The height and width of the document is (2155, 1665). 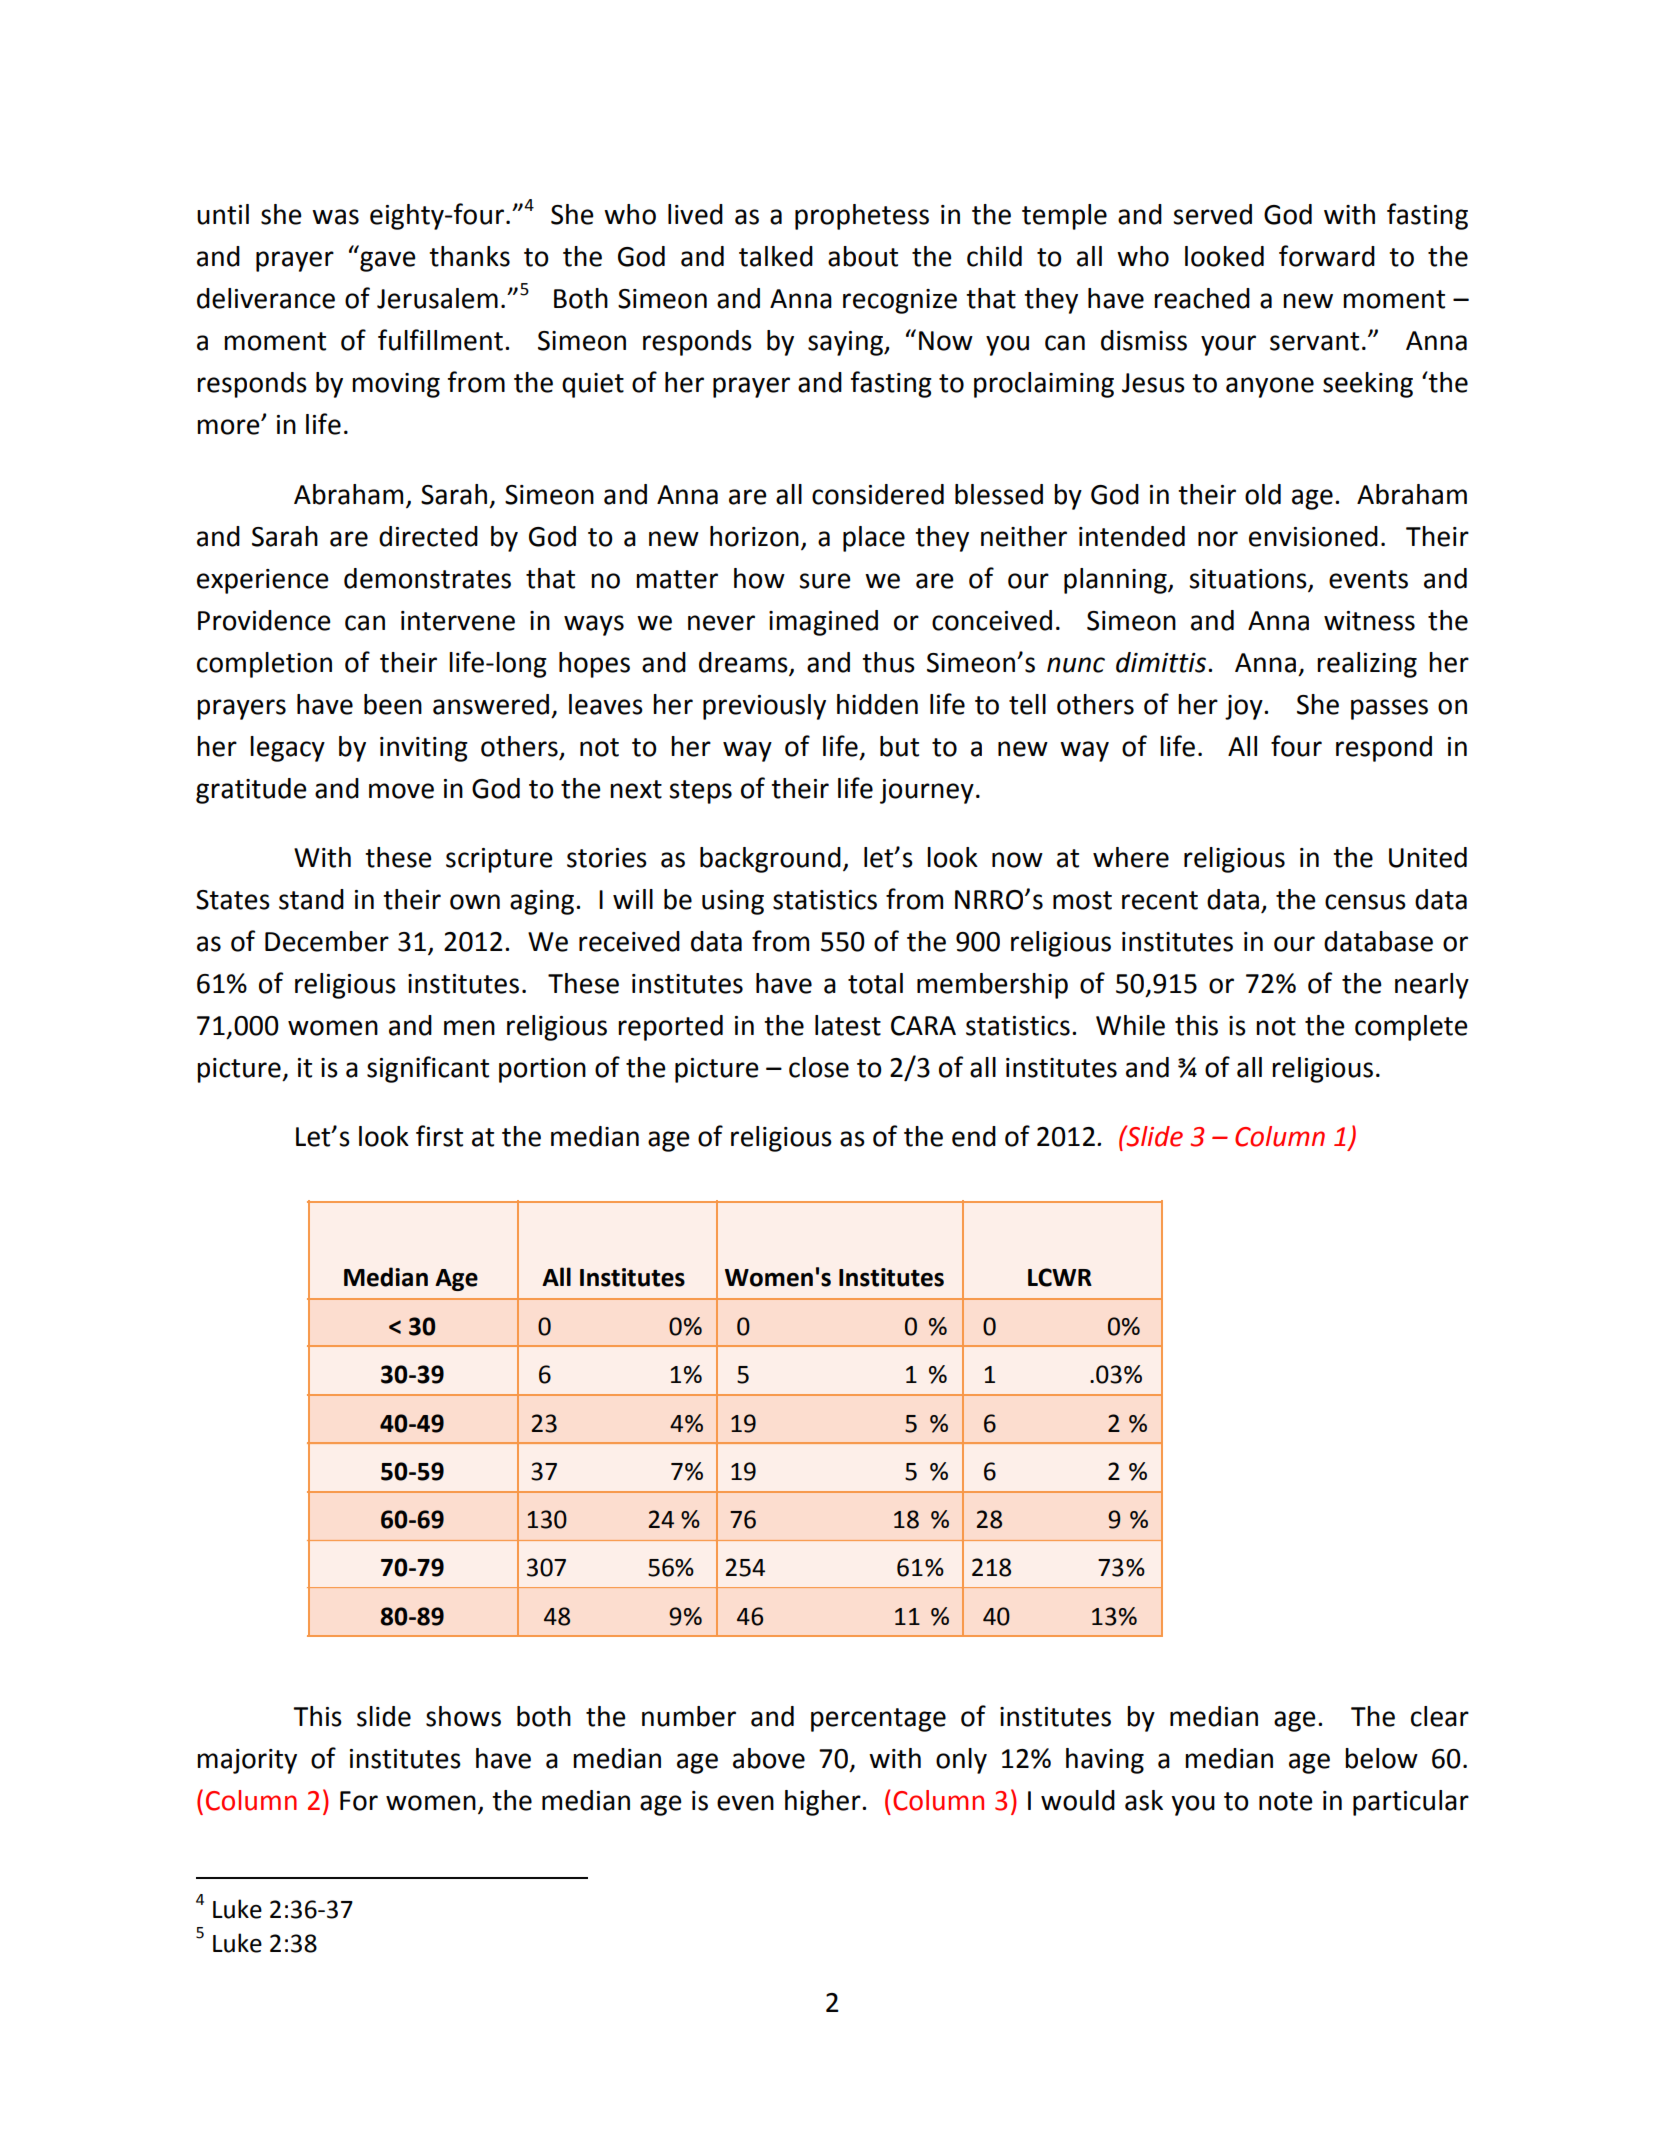 I want to click on above, so click(x=769, y=1758).
